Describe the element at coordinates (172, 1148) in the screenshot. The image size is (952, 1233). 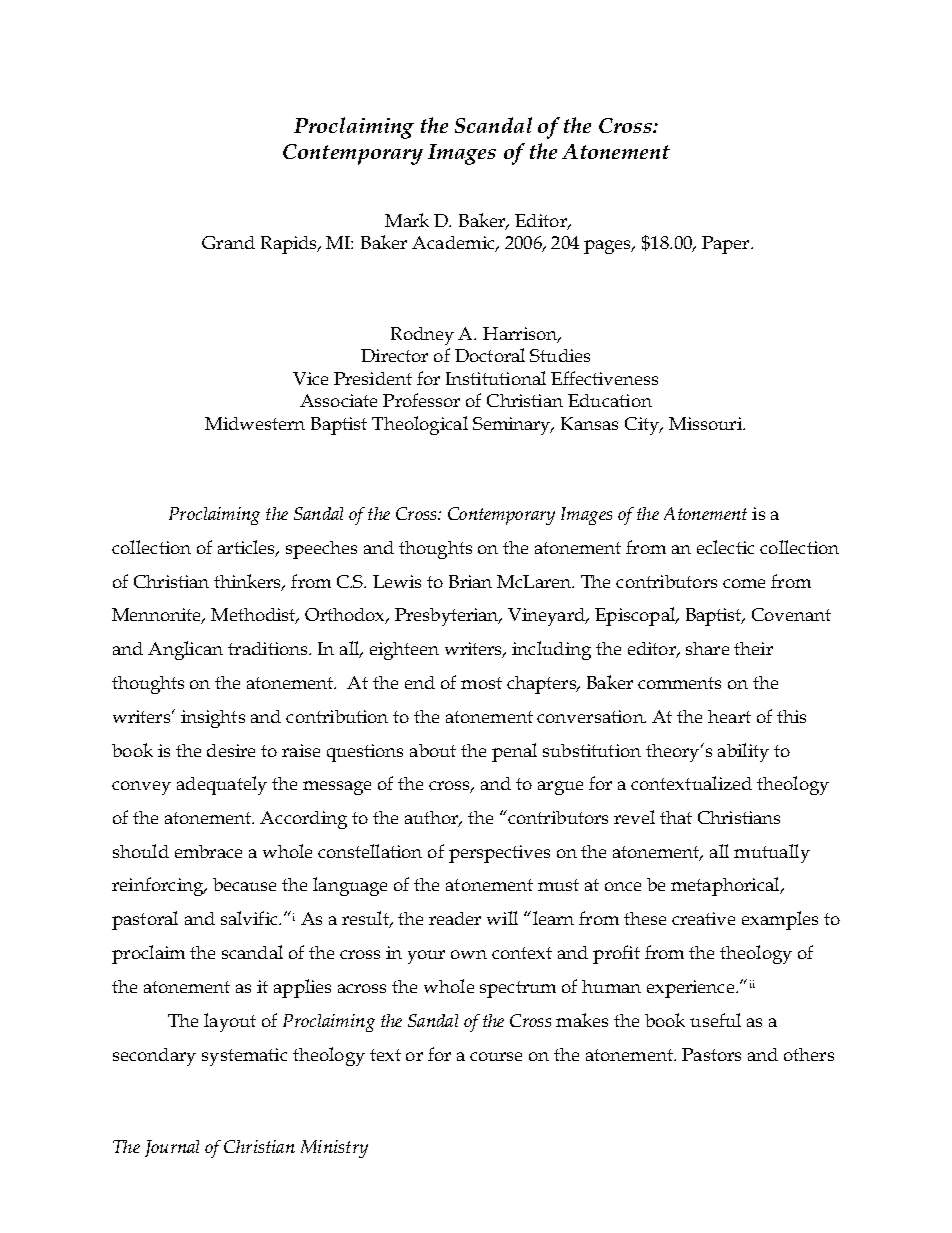
I see `Journal` at that location.
